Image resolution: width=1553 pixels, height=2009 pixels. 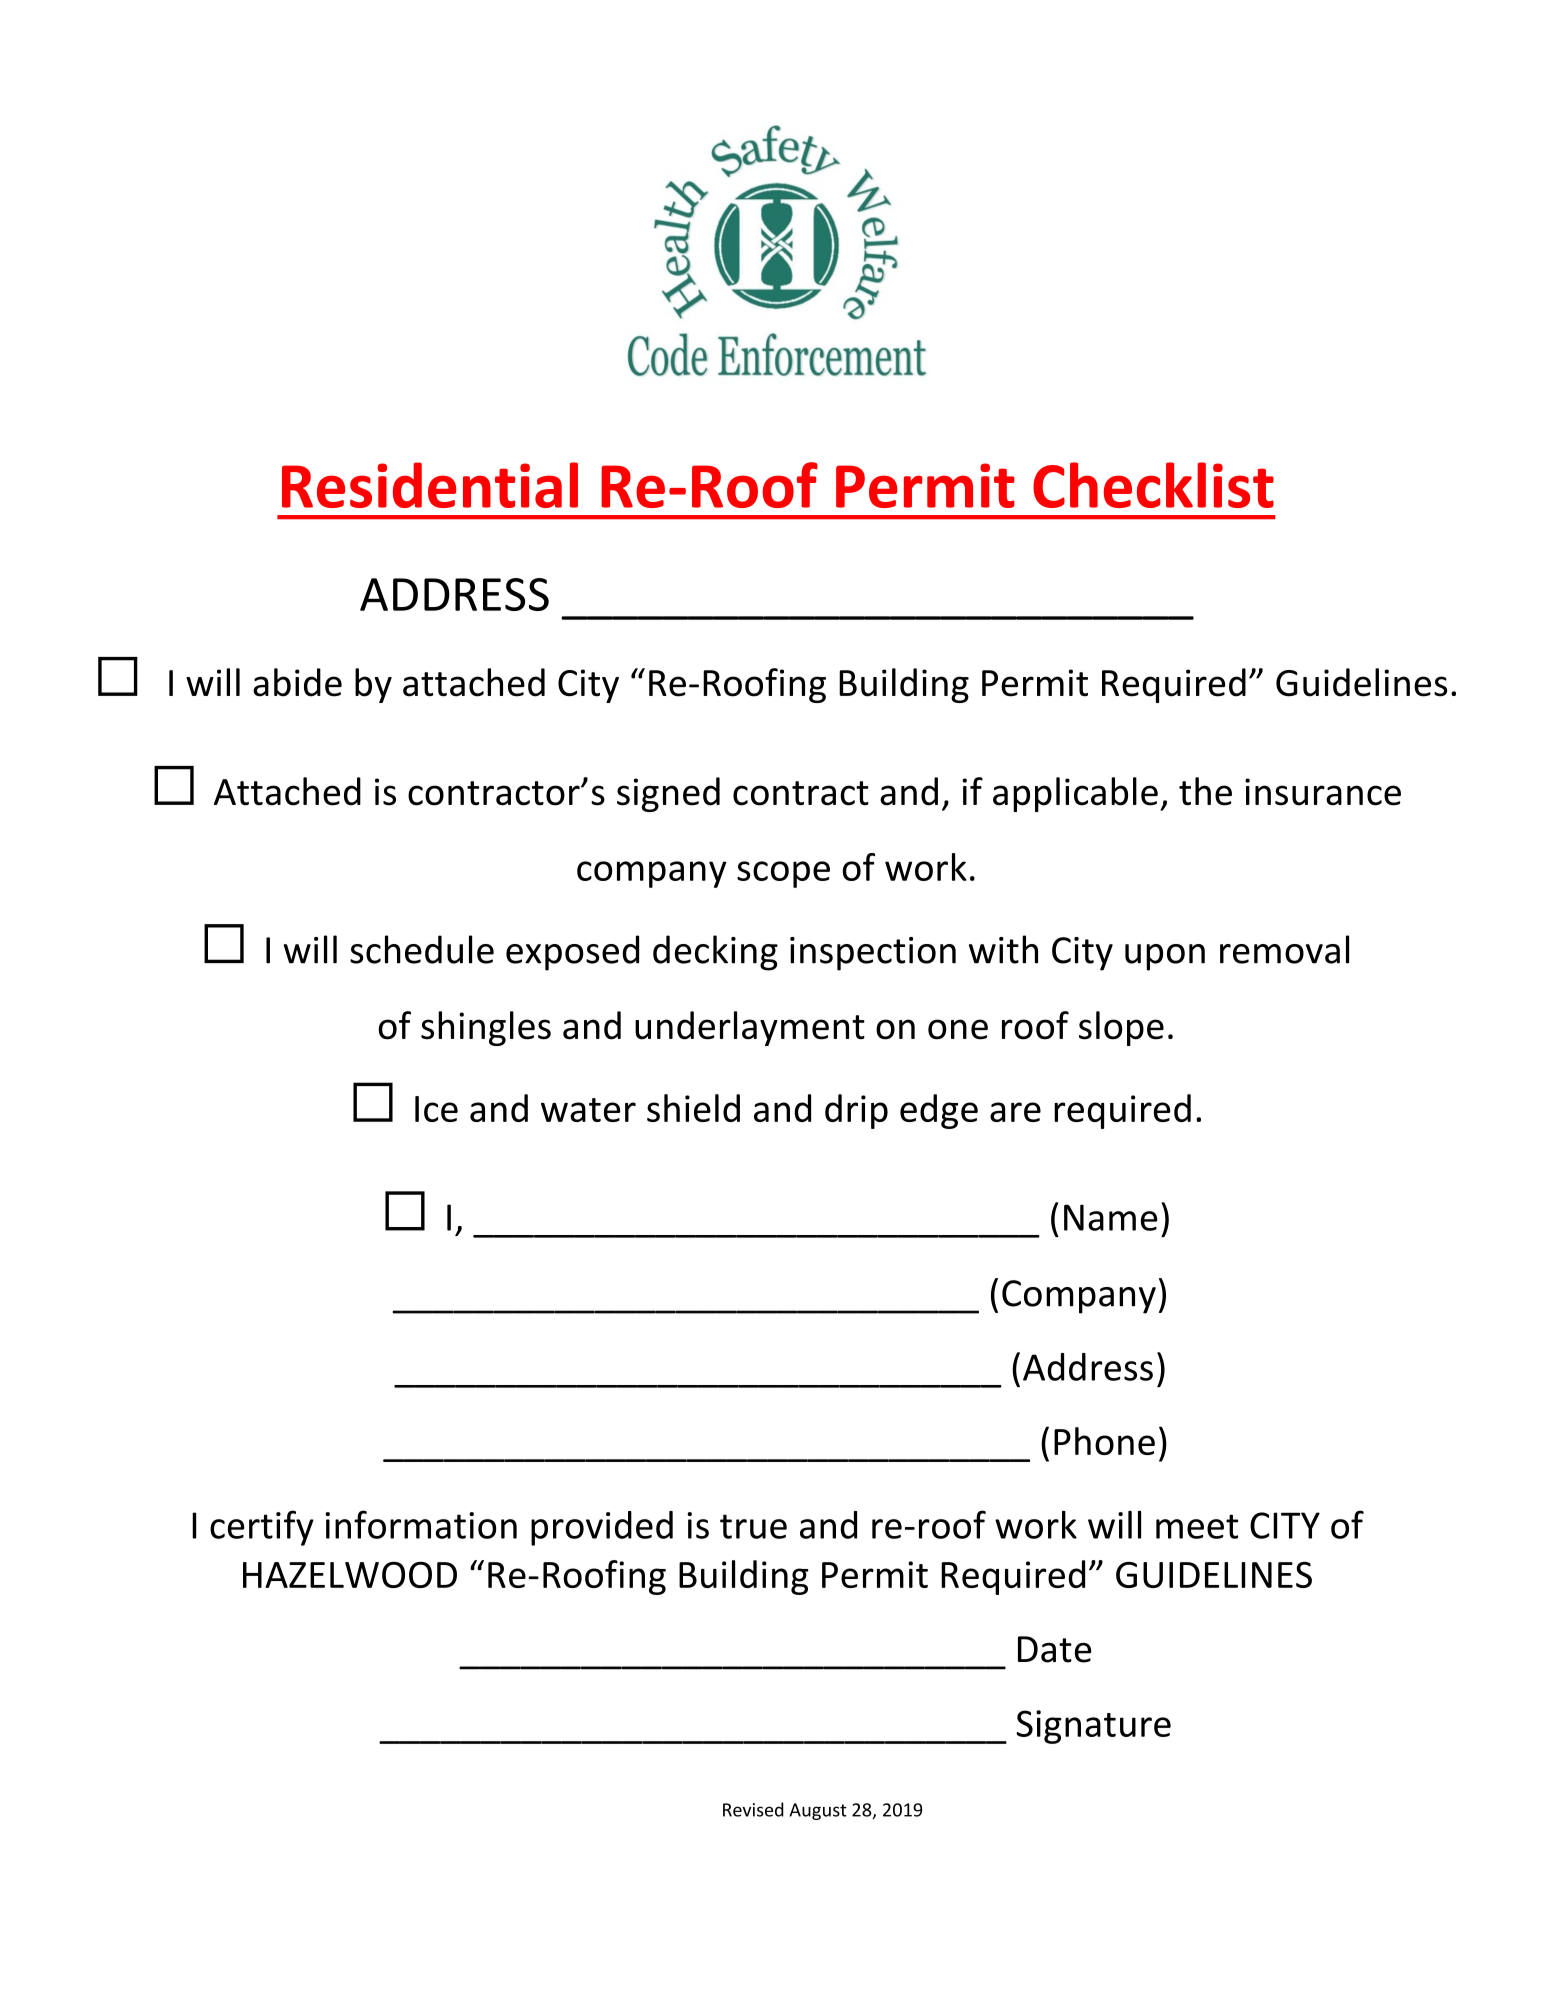 I want to click on HAZELWOOD, so click(x=350, y=1575).
